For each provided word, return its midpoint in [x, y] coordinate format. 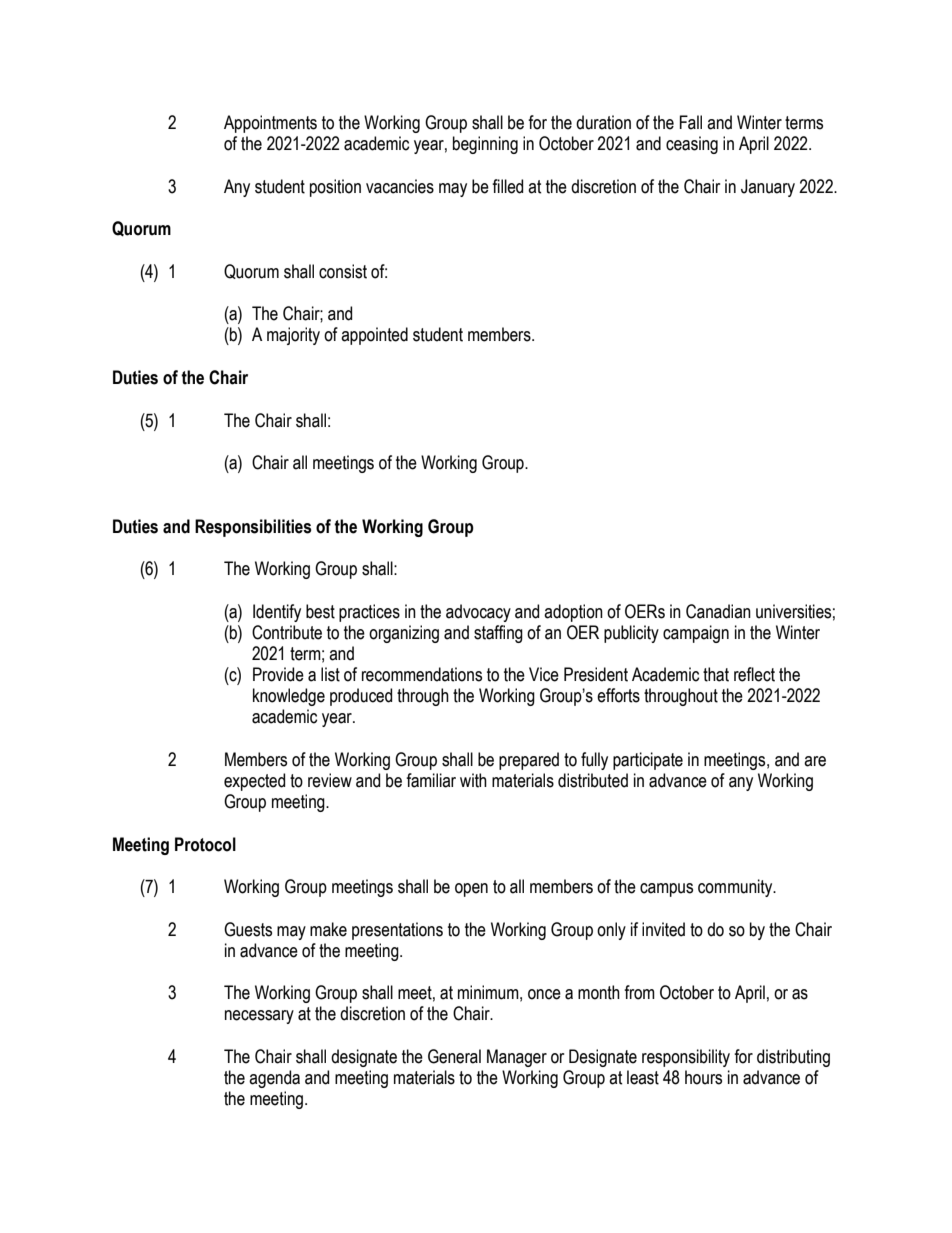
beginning [485, 145]
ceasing [692, 145]
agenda [274, 1079]
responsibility [686, 1058]
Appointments [270, 124]
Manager [517, 1058]
